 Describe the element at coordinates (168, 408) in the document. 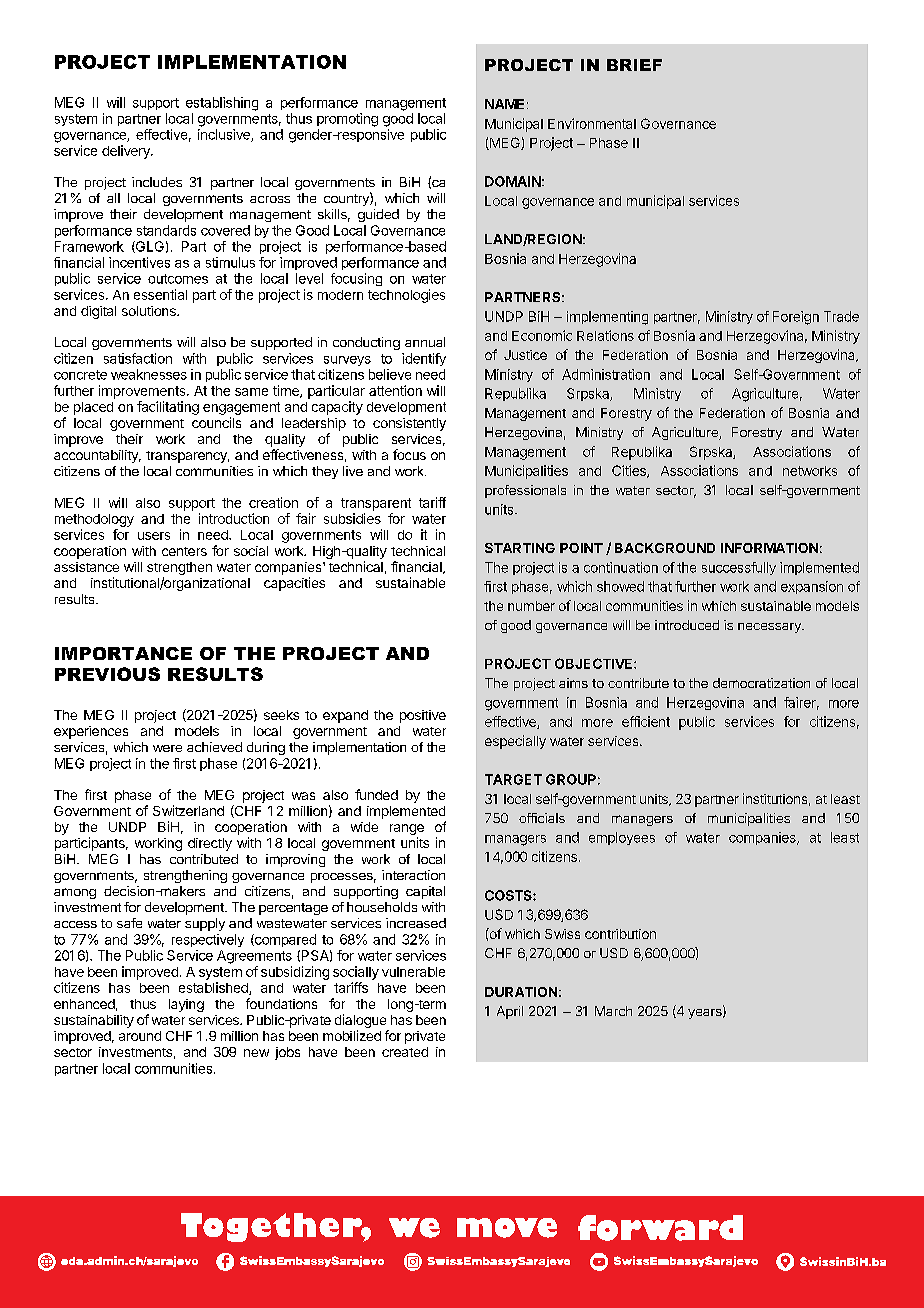

I see `facilitating` at that location.
